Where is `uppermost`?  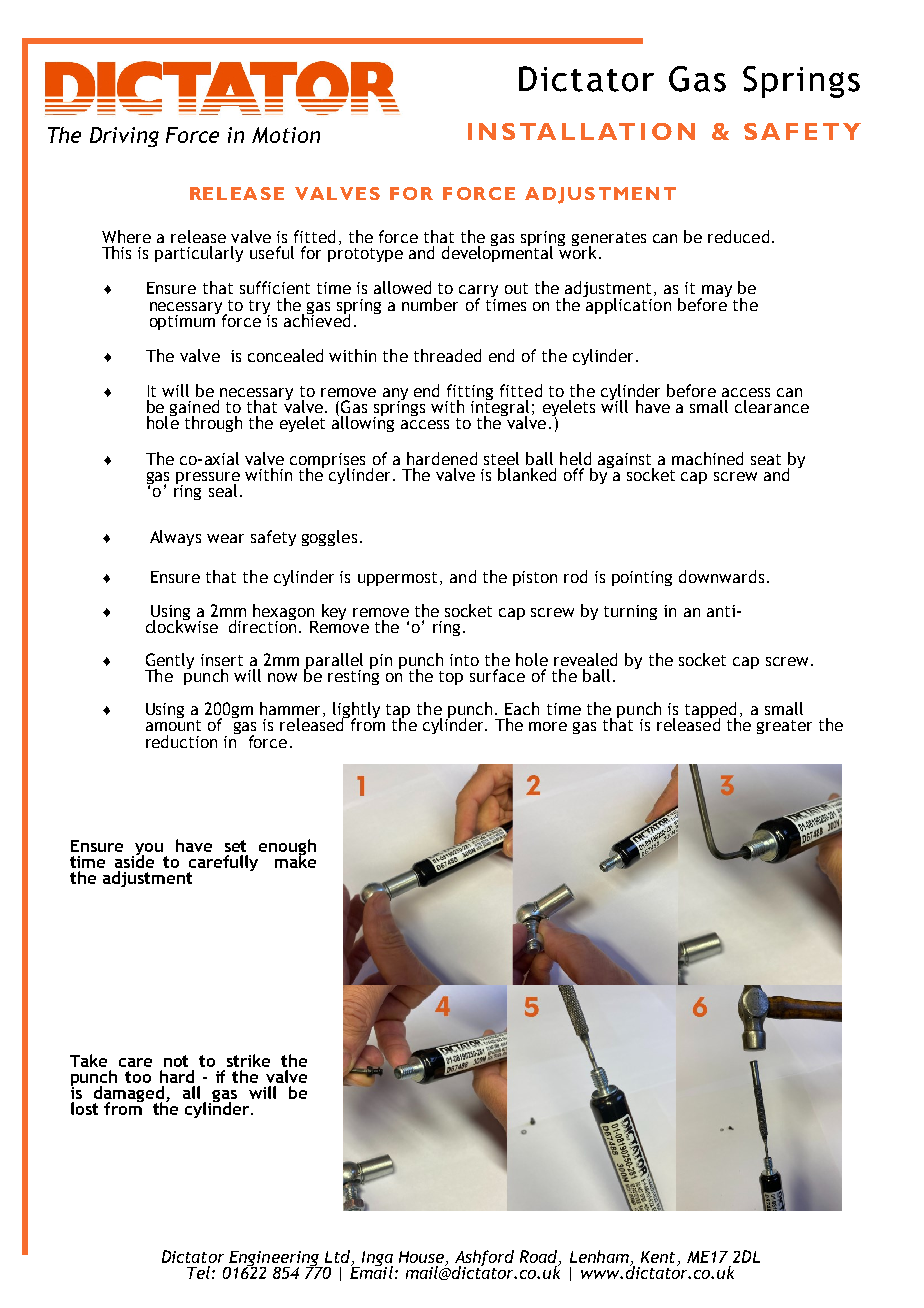
uppermost is located at coordinates (397, 579).
